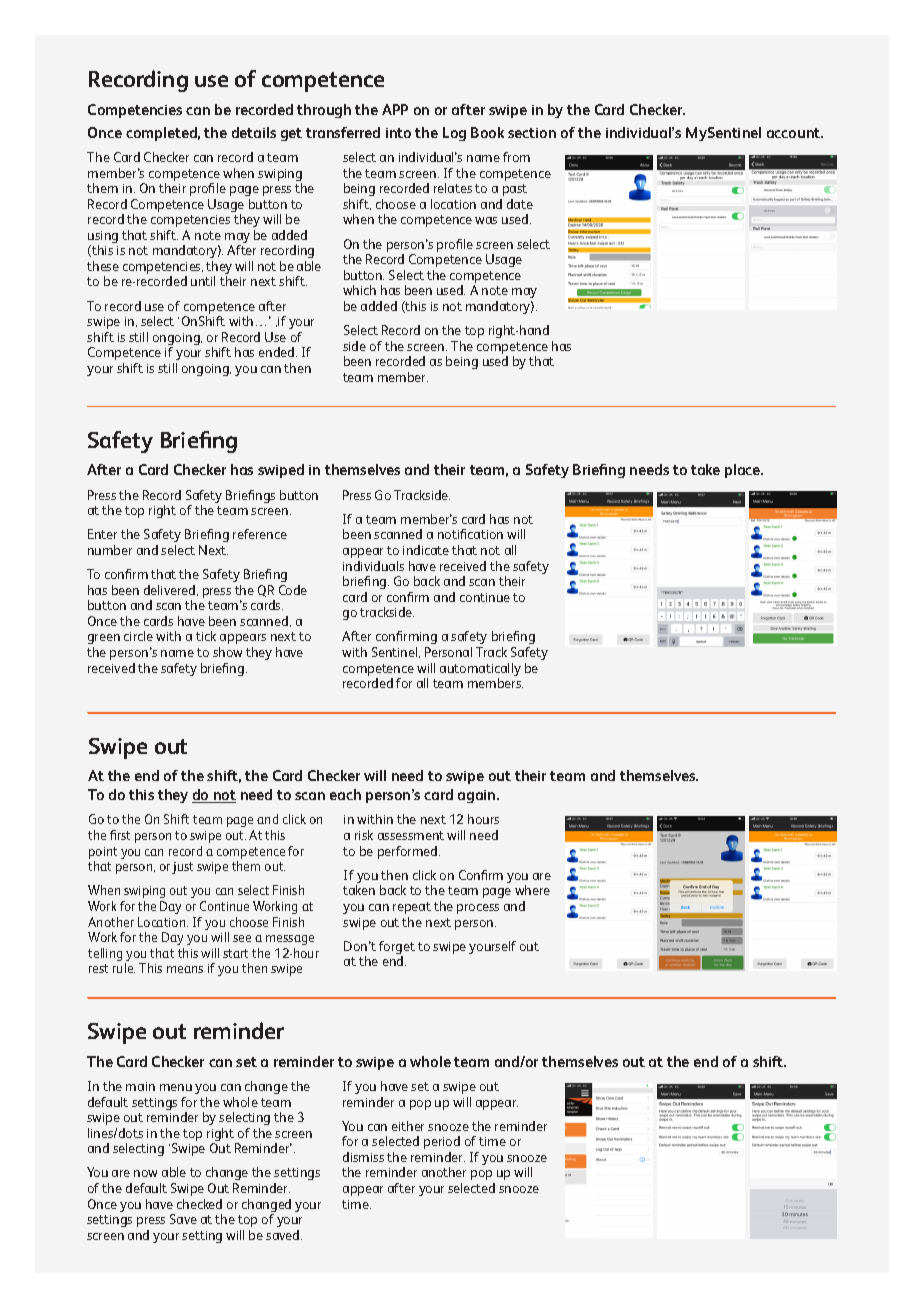 This page has height=1308, width=924. I want to click on forget, so click(397, 949).
